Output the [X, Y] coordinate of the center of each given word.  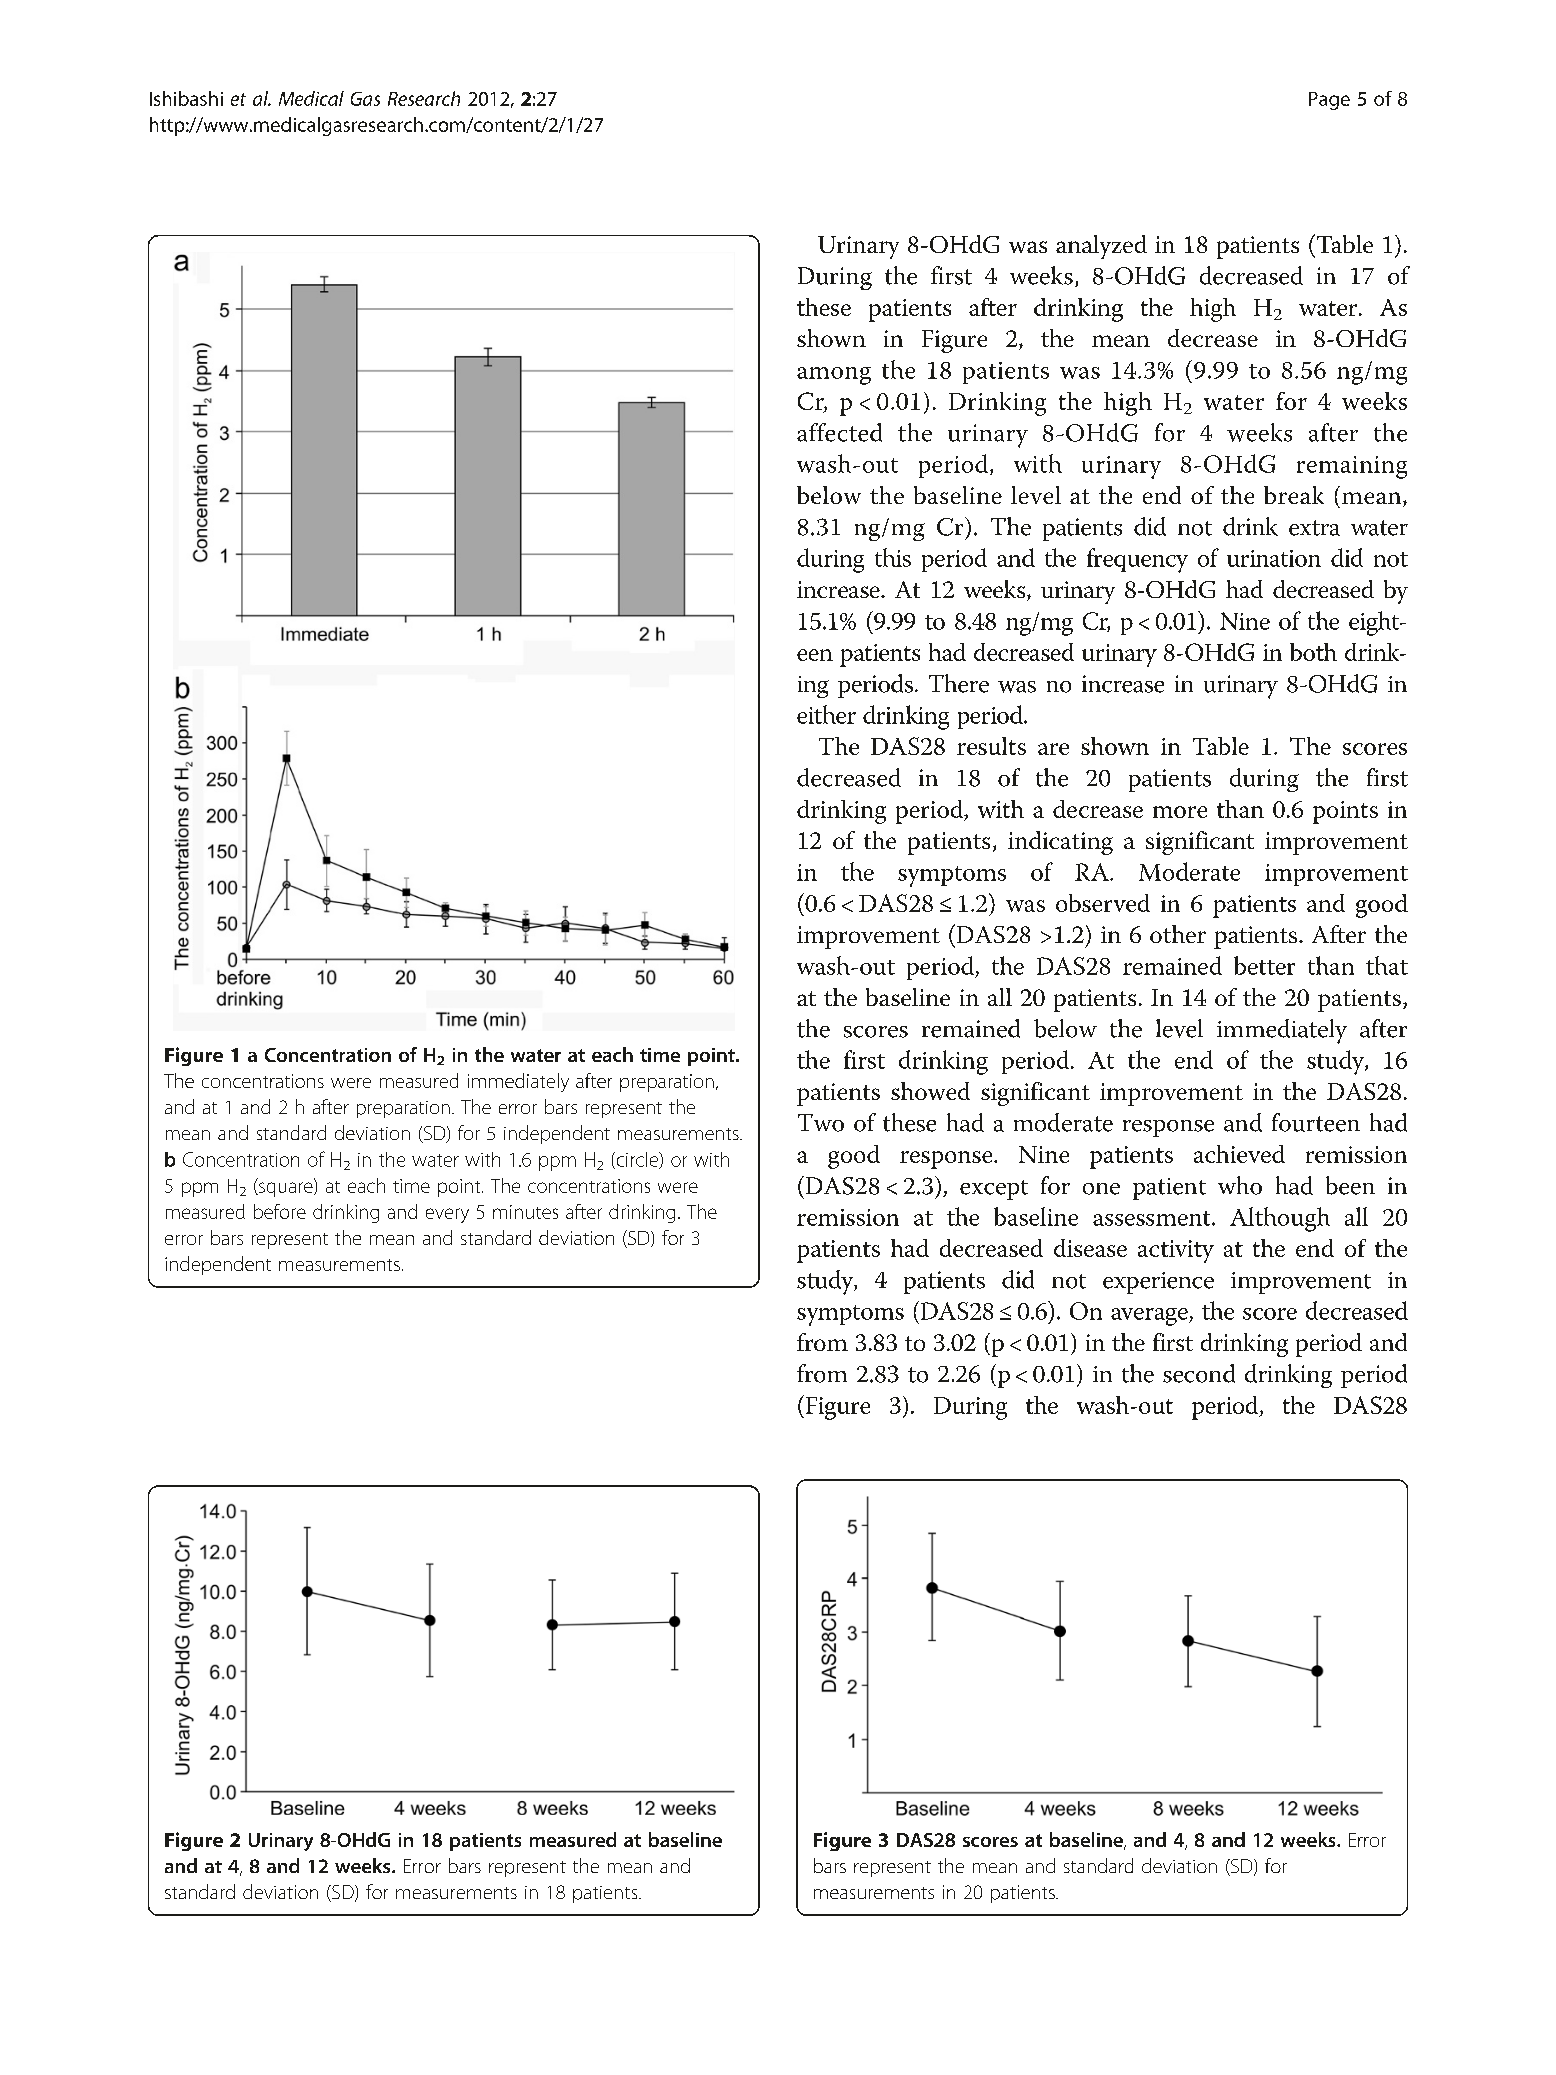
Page [1329, 101]
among [834, 376]
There [959, 683]
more [1180, 812]
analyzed [1101, 247]
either [826, 714]
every [447, 1215]
